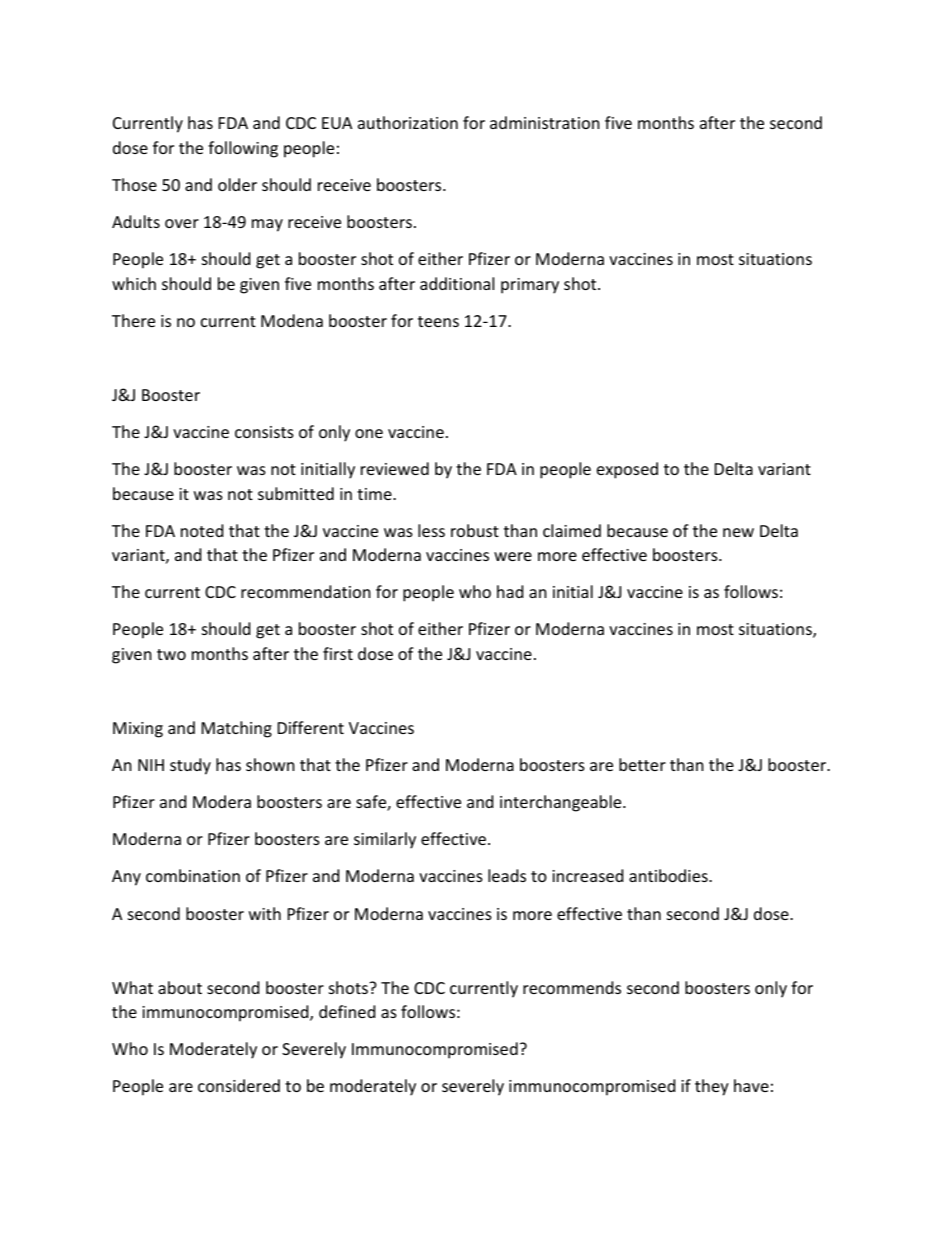  I want to click on new, so click(738, 532).
